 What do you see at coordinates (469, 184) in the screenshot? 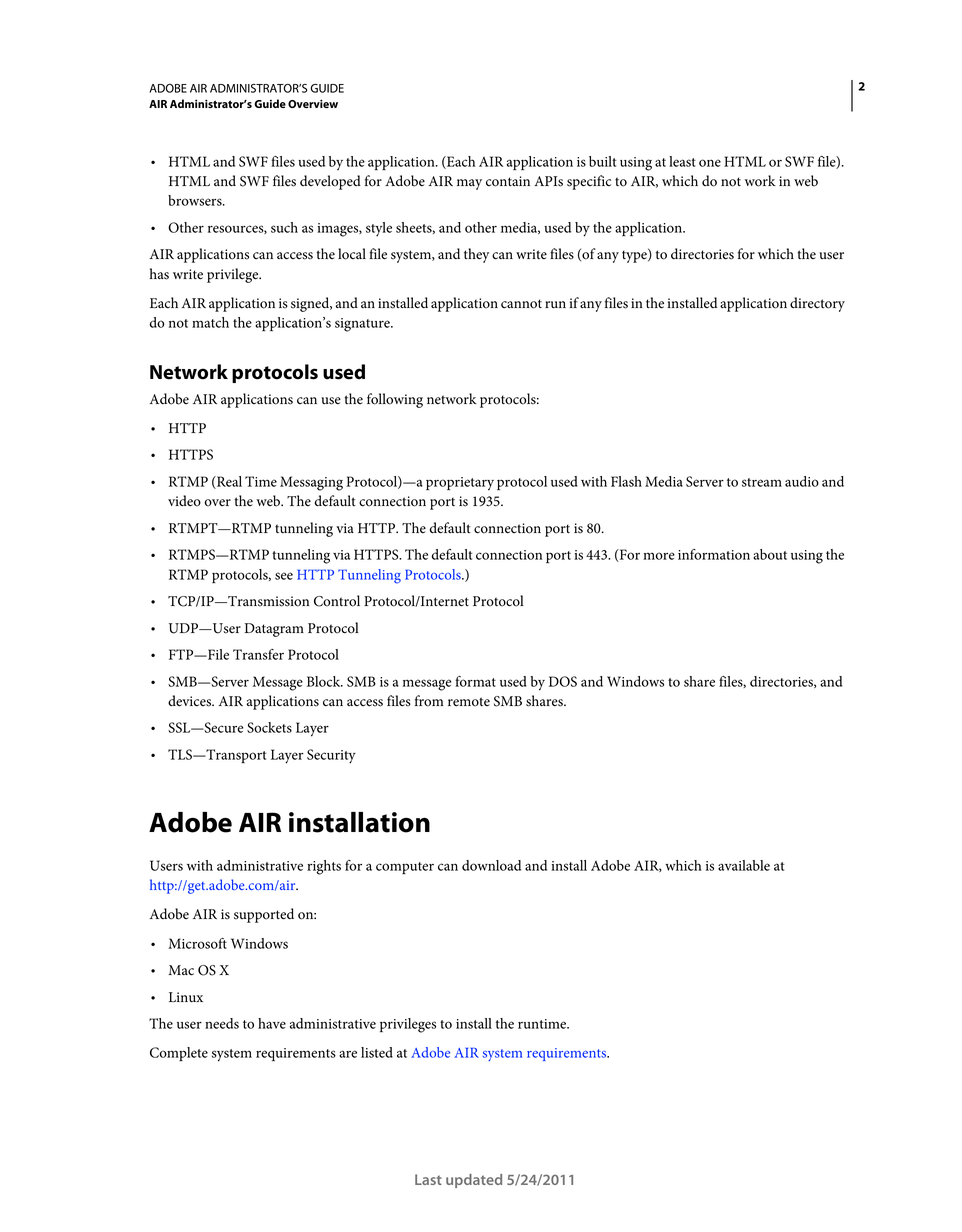
I see `may` at bounding box center [469, 184].
